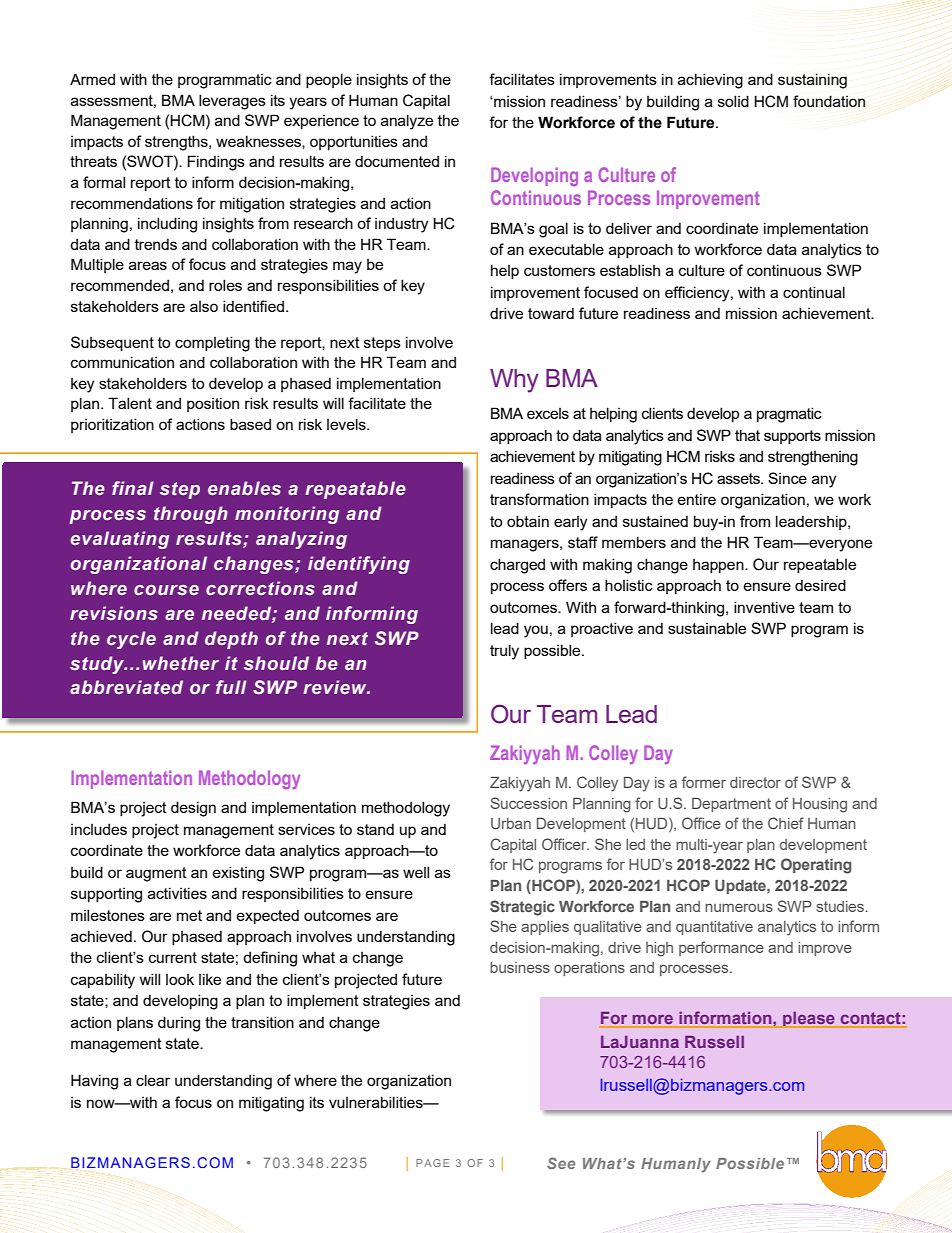 This image has height=1233, width=952. Describe the element at coordinates (733, 101) in the image. I see `solid` at that location.
